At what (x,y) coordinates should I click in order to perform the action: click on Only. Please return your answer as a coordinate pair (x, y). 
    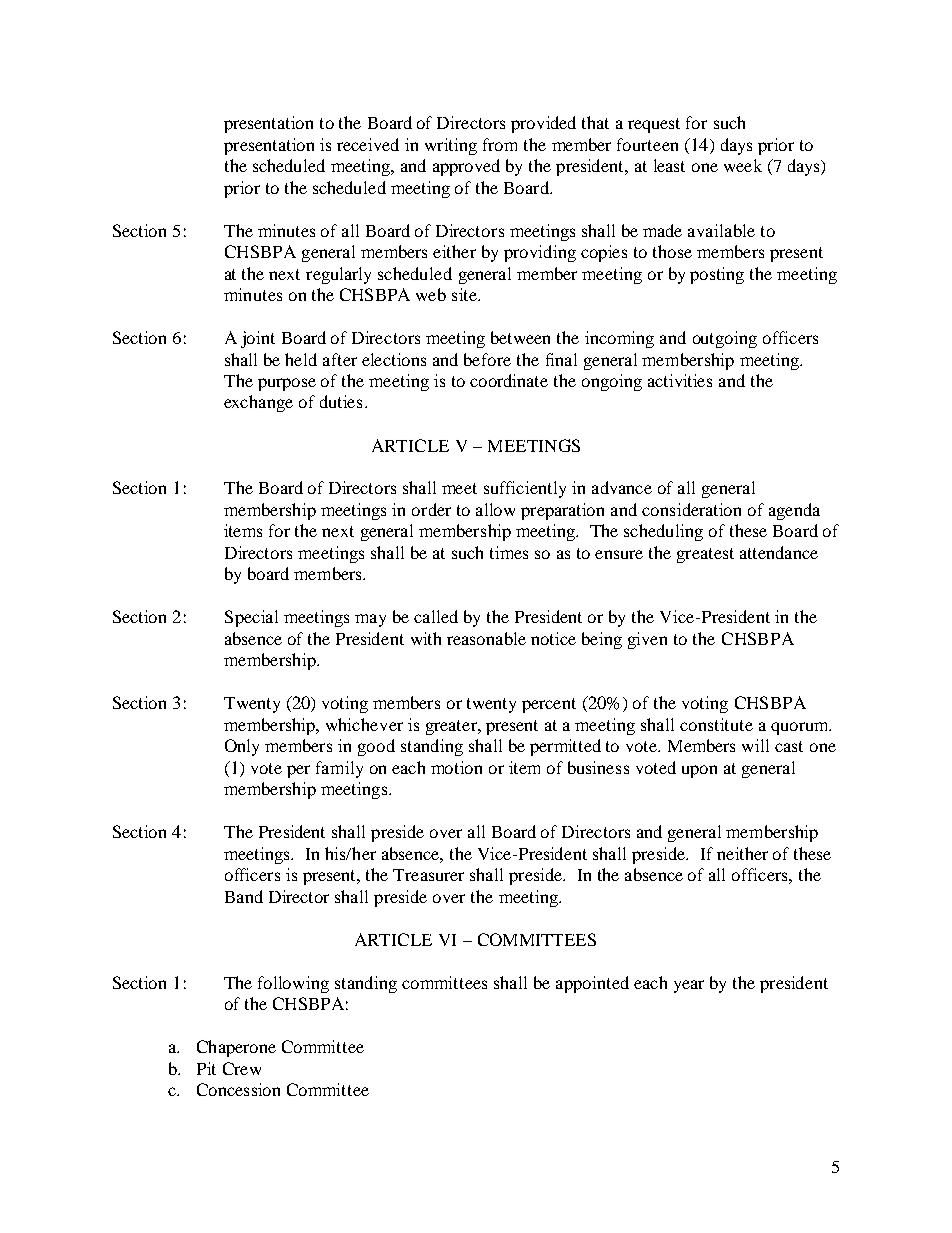
    Looking at the image, I should click on (242, 747).
